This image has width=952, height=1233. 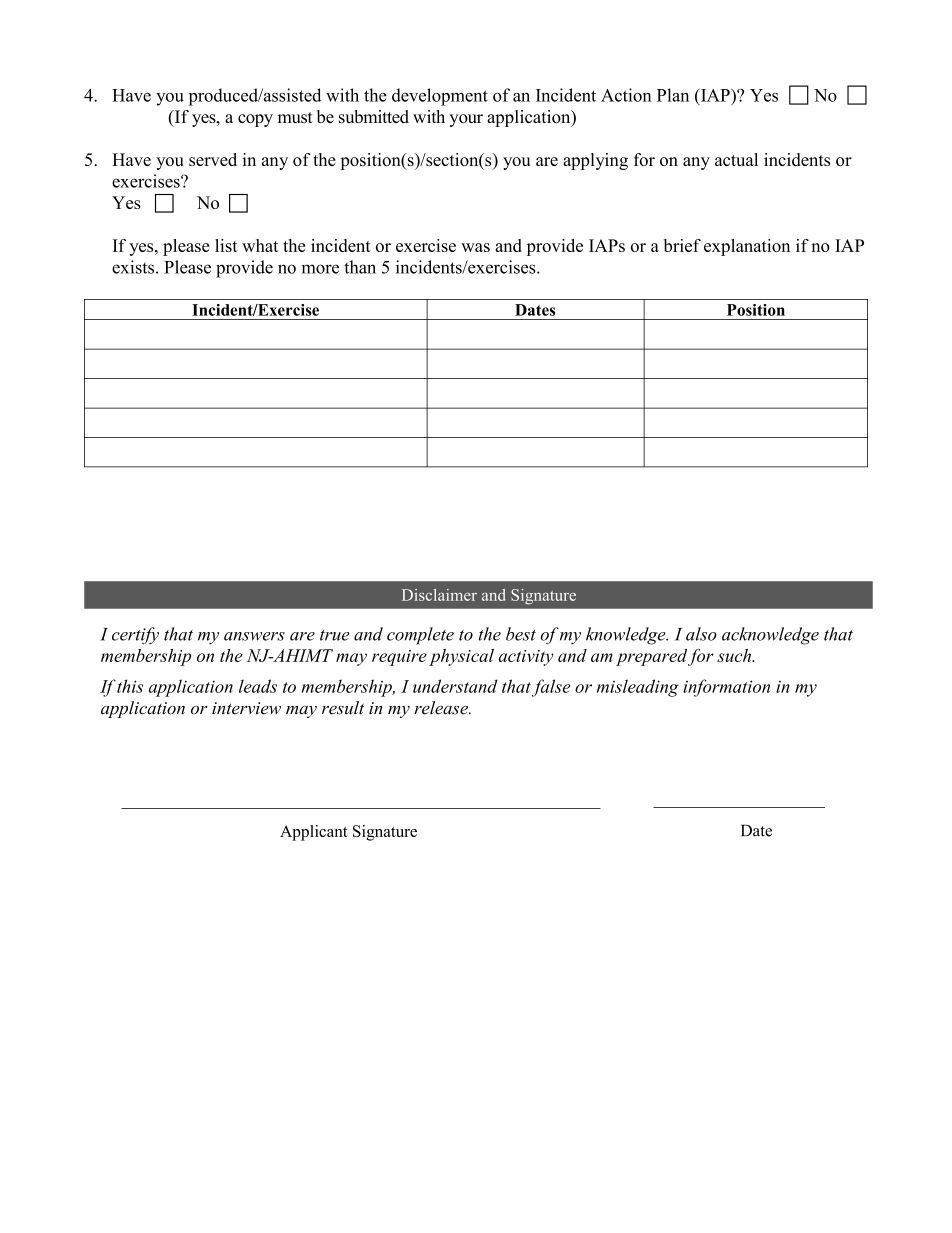 I want to click on Disclaimer, so click(x=439, y=595).
